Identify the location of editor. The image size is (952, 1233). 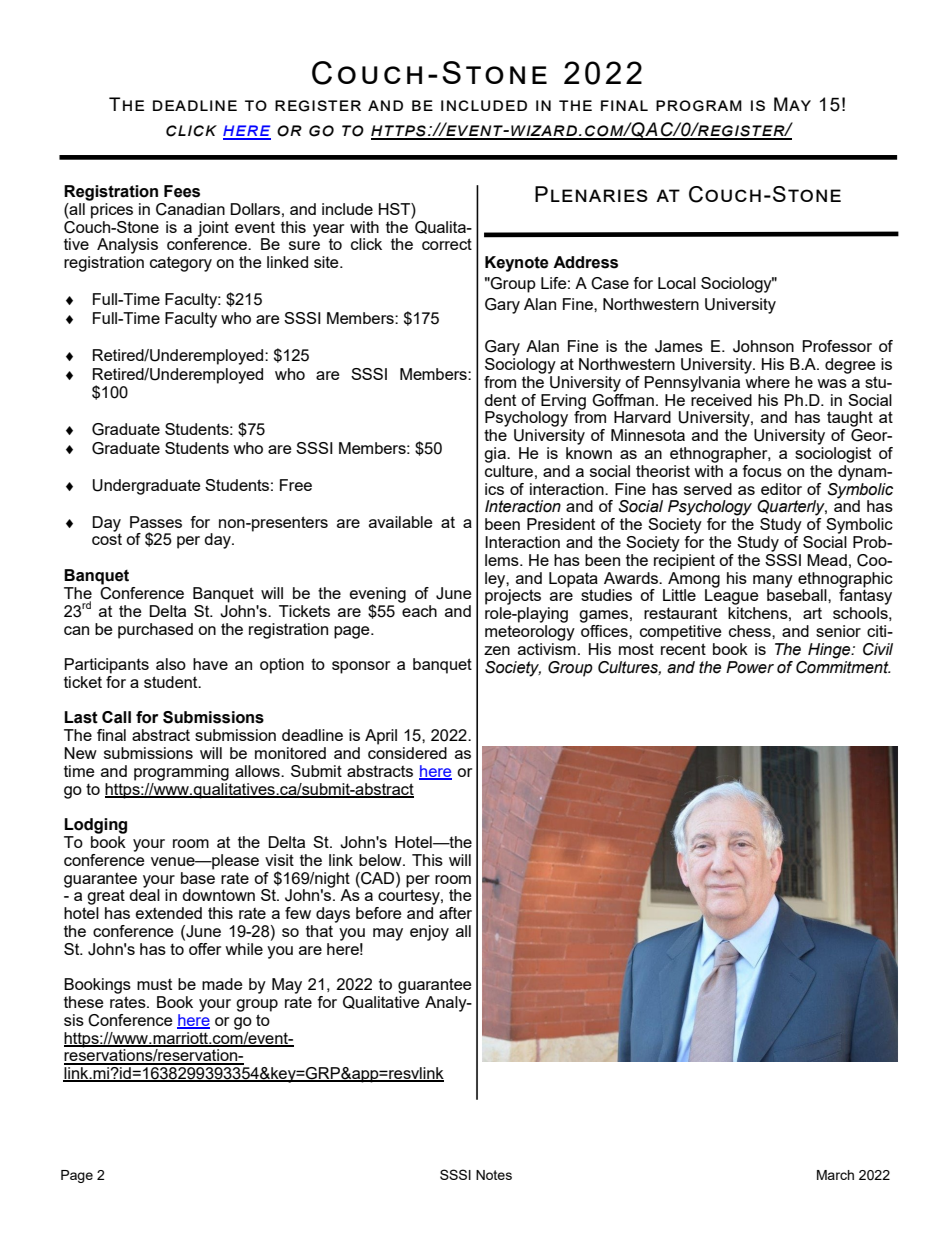
(781, 489).
